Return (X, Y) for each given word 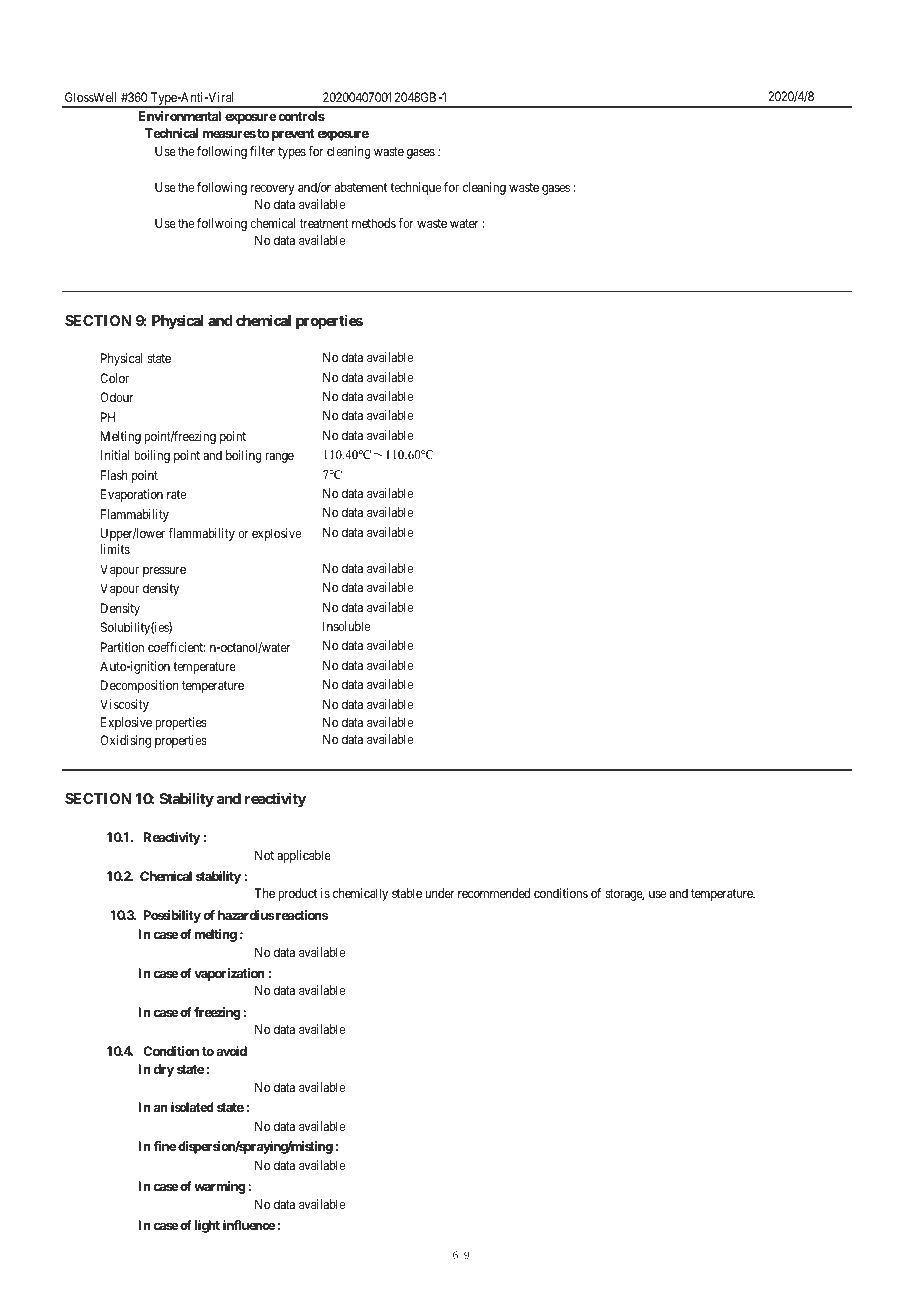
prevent (293, 135)
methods (374, 223)
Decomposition (139, 686)
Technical (171, 133)
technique (415, 188)
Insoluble (346, 626)
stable (407, 893)
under (439, 893)
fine (164, 1146)
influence (249, 1225)
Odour (116, 397)
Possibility (172, 916)
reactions (301, 915)
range (279, 458)
